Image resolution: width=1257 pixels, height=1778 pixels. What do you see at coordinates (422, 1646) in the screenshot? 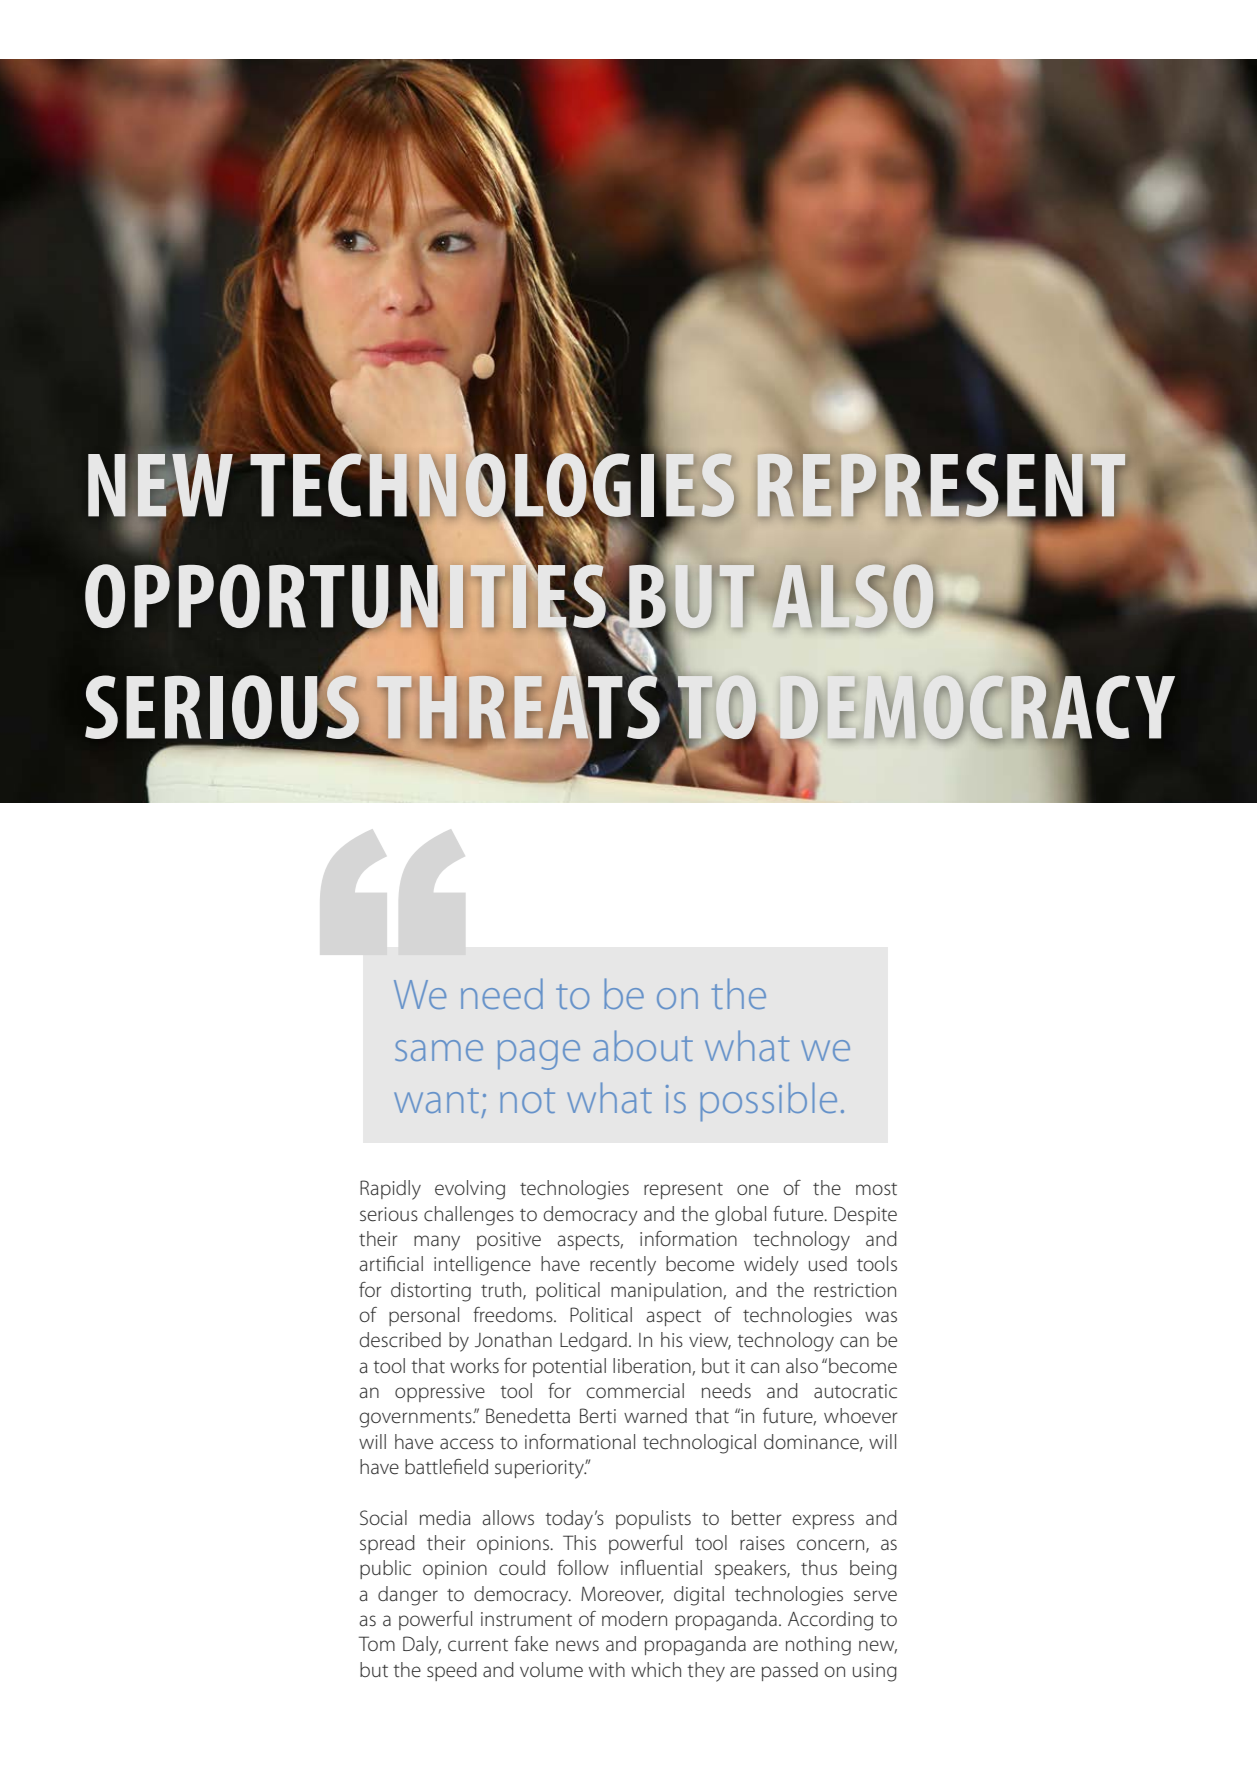
I see `Daly` at bounding box center [422, 1646].
